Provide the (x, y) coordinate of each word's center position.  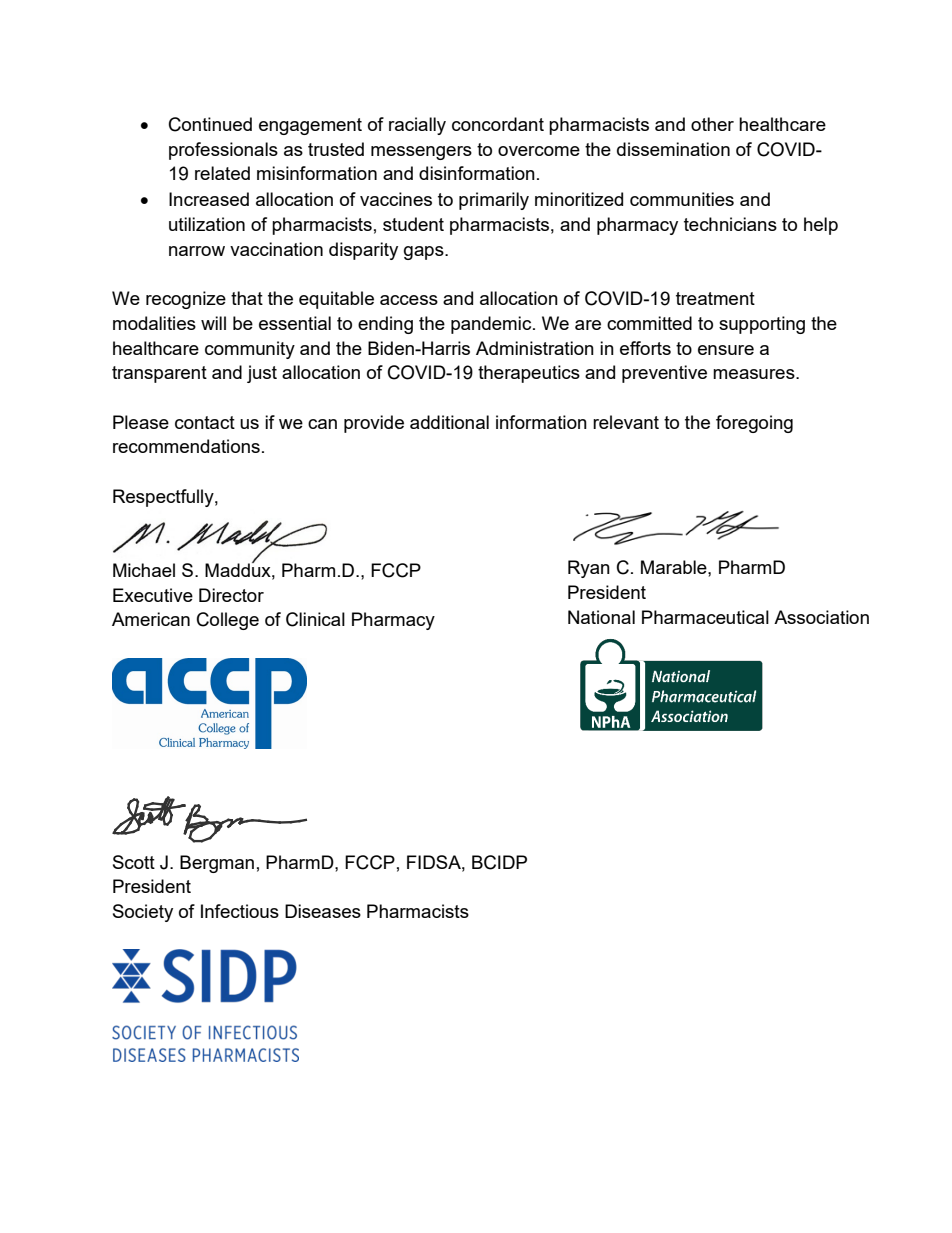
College (228, 621)
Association (821, 617)
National (601, 617)
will (213, 323)
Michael (144, 570)
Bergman (217, 864)
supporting (762, 325)
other (712, 124)
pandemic (492, 325)
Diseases (323, 911)
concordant (498, 124)
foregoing (754, 424)
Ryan (589, 569)
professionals (223, 151)
